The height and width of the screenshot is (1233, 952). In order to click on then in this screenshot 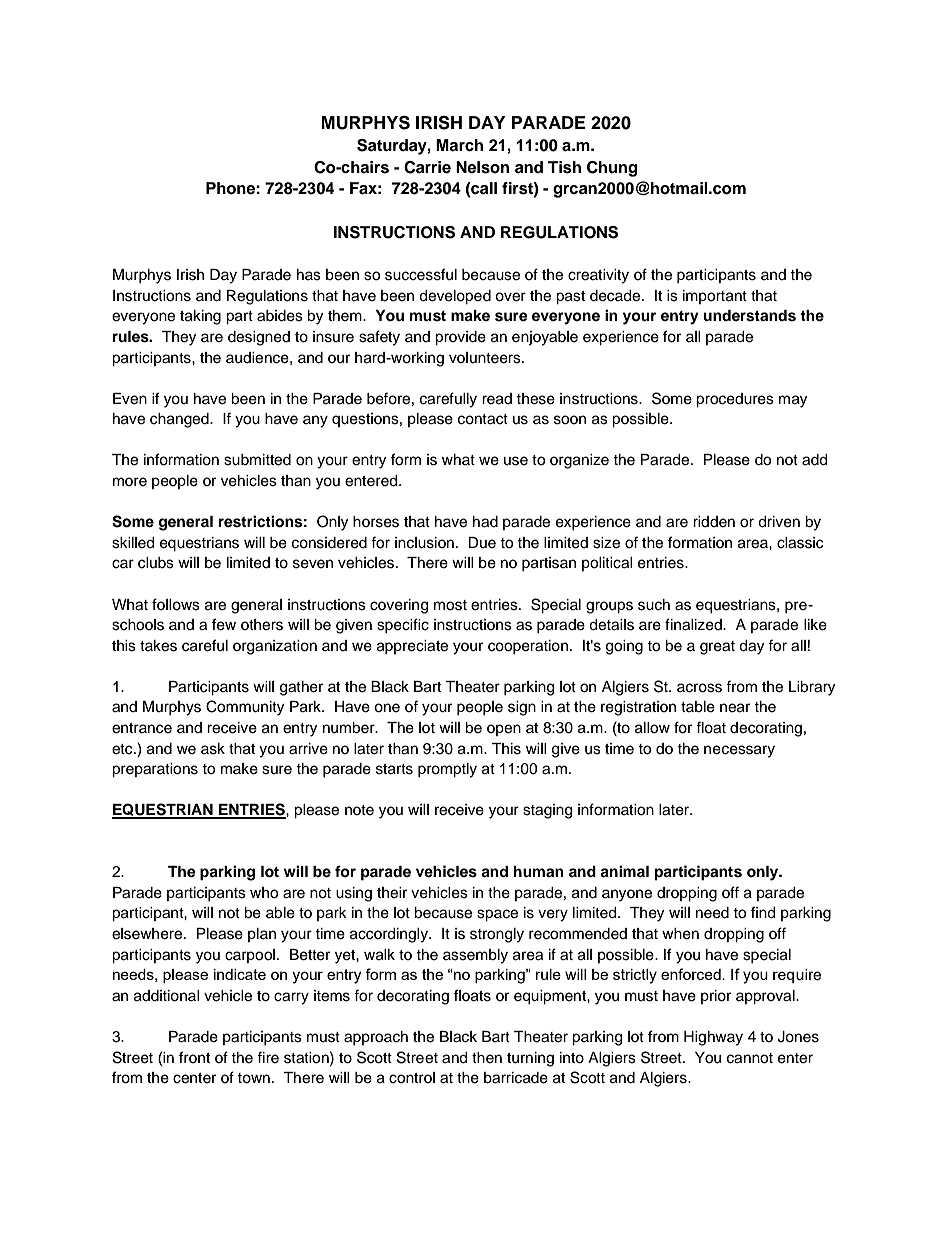, I will do `click(487, 1058)`.
